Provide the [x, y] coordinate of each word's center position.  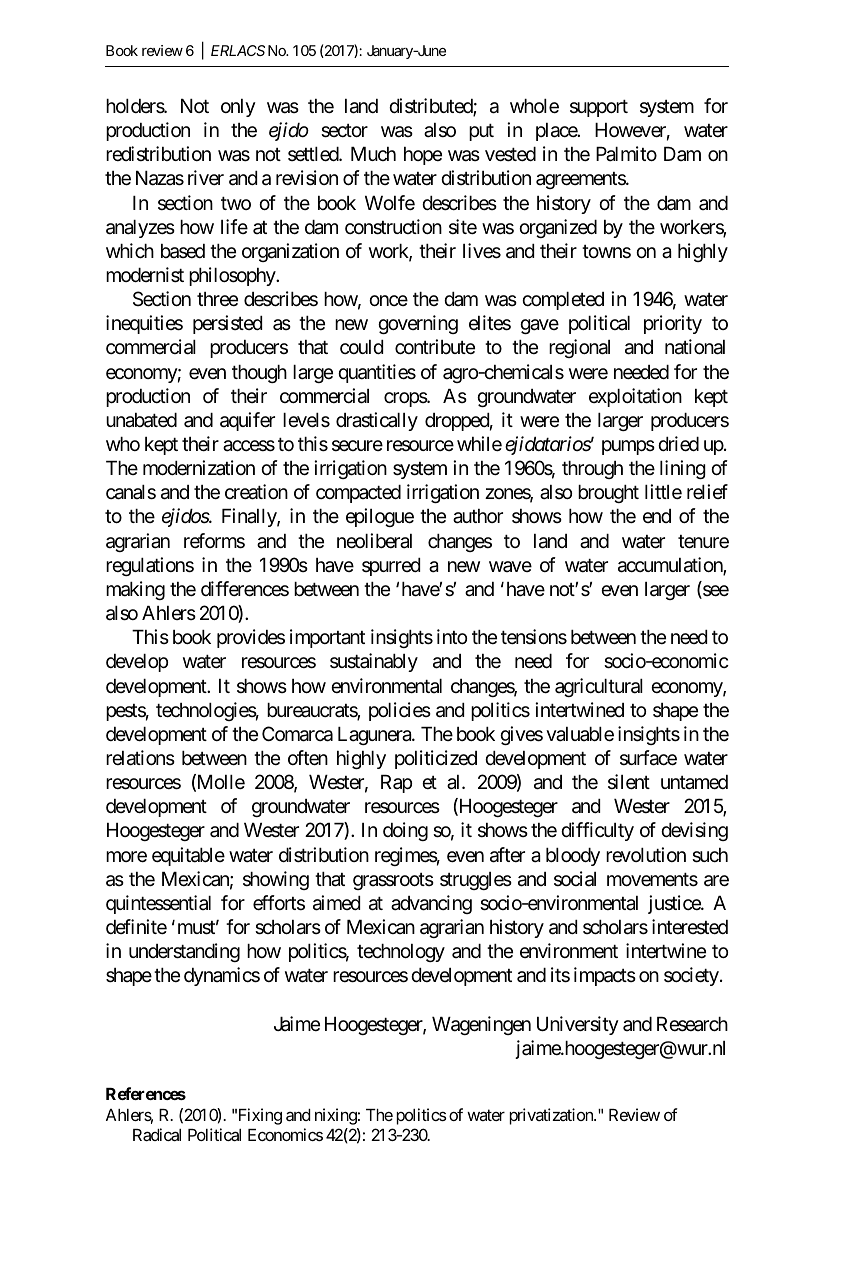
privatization [552, 1116]
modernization [199, 468]
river [206, 178]
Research [692, 1024]
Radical [157, 1134]
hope [423, 156]
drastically [377, 421]
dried [678, 444]
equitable [188, 856]
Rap [396, 784]
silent [629, 782]
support [599, 108]
